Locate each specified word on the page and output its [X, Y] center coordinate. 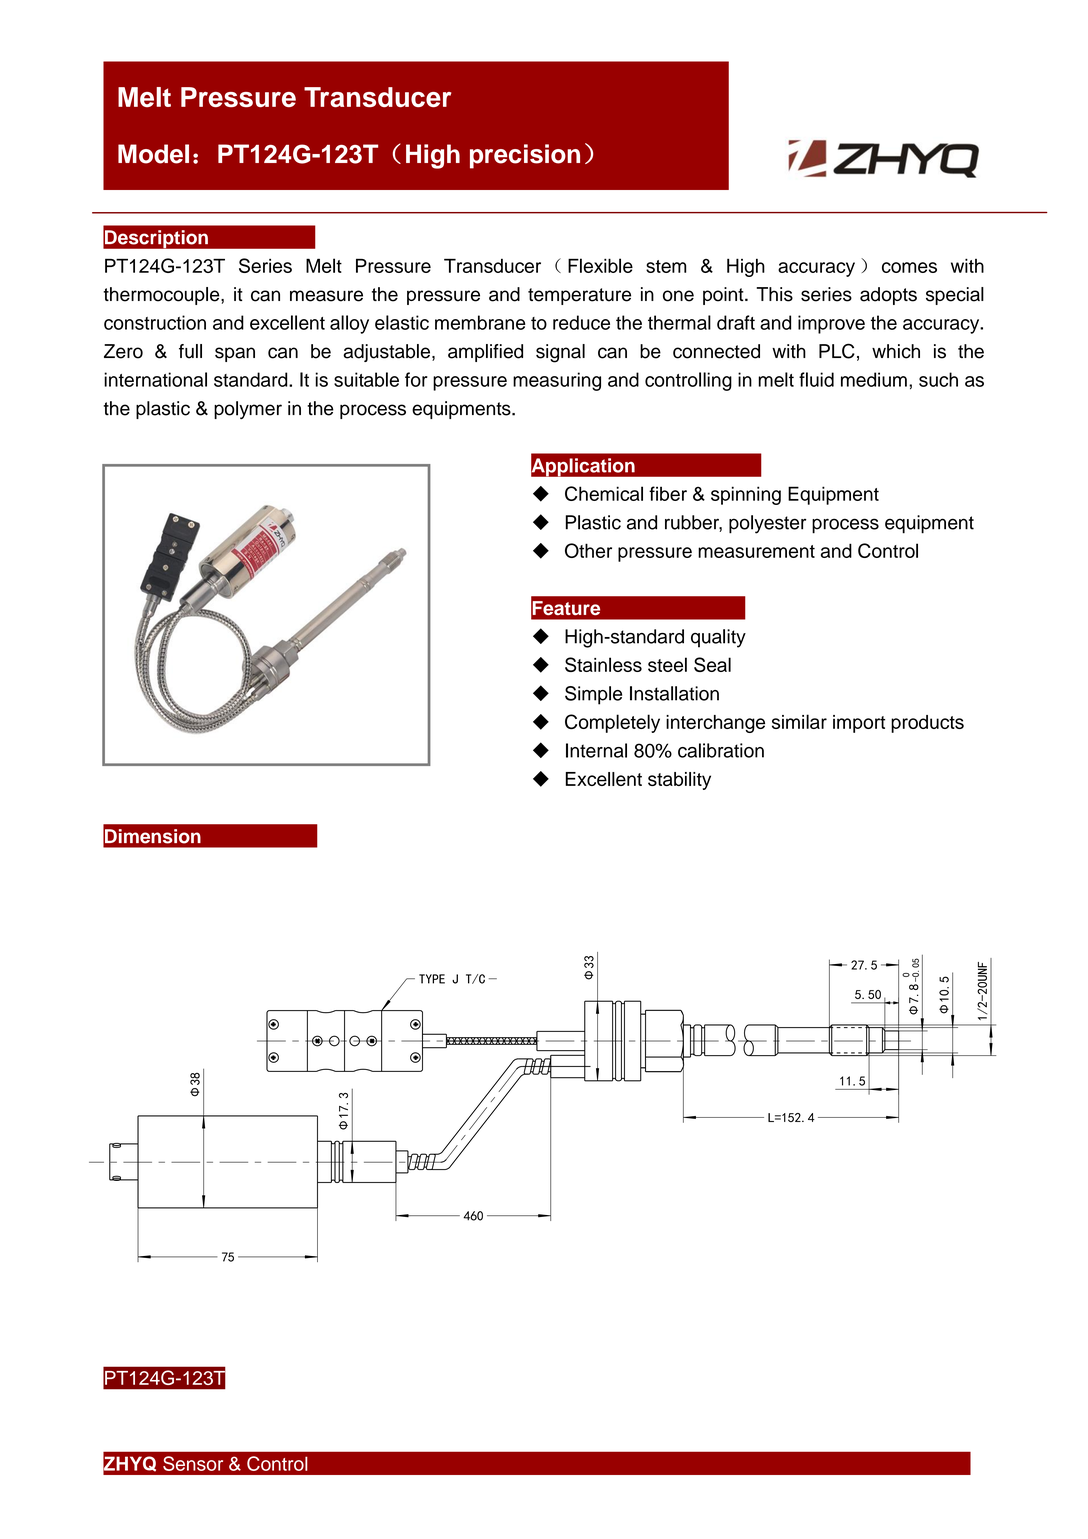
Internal [596, 750]
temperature [579, 296]
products [927, 724]
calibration [721, 750]
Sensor [193, 1463]
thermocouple [162, 296]
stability [679, 781]
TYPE [432, 979]
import [859, 724]
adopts [888, 296]
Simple [593, 695]
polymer [248, 410]
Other [588, 550]
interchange [715, 724]
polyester [768, 524]
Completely [612, 723]
